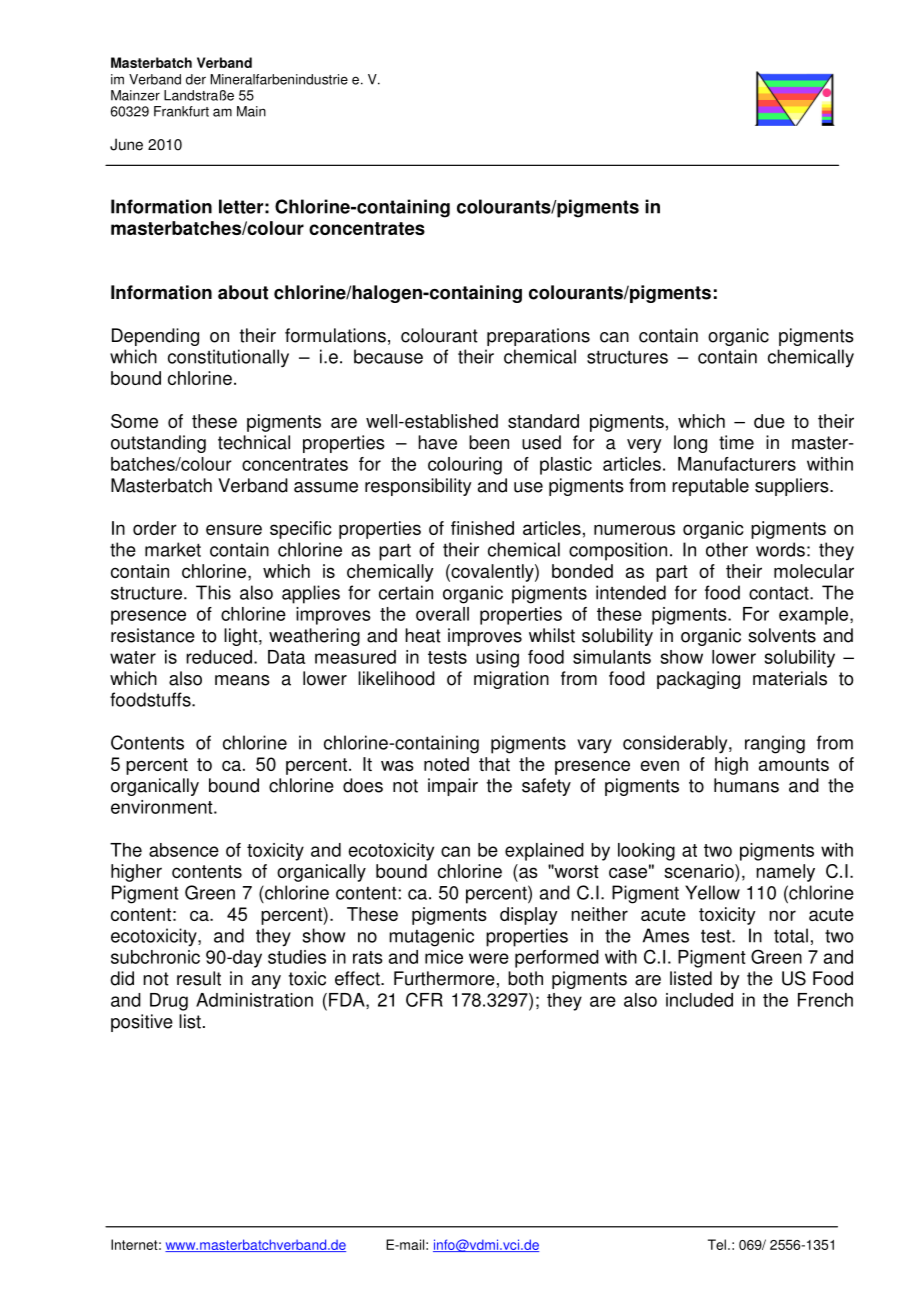  Describe the element at coordinates (698, 680) in the page. I see `packaging` at that location.
